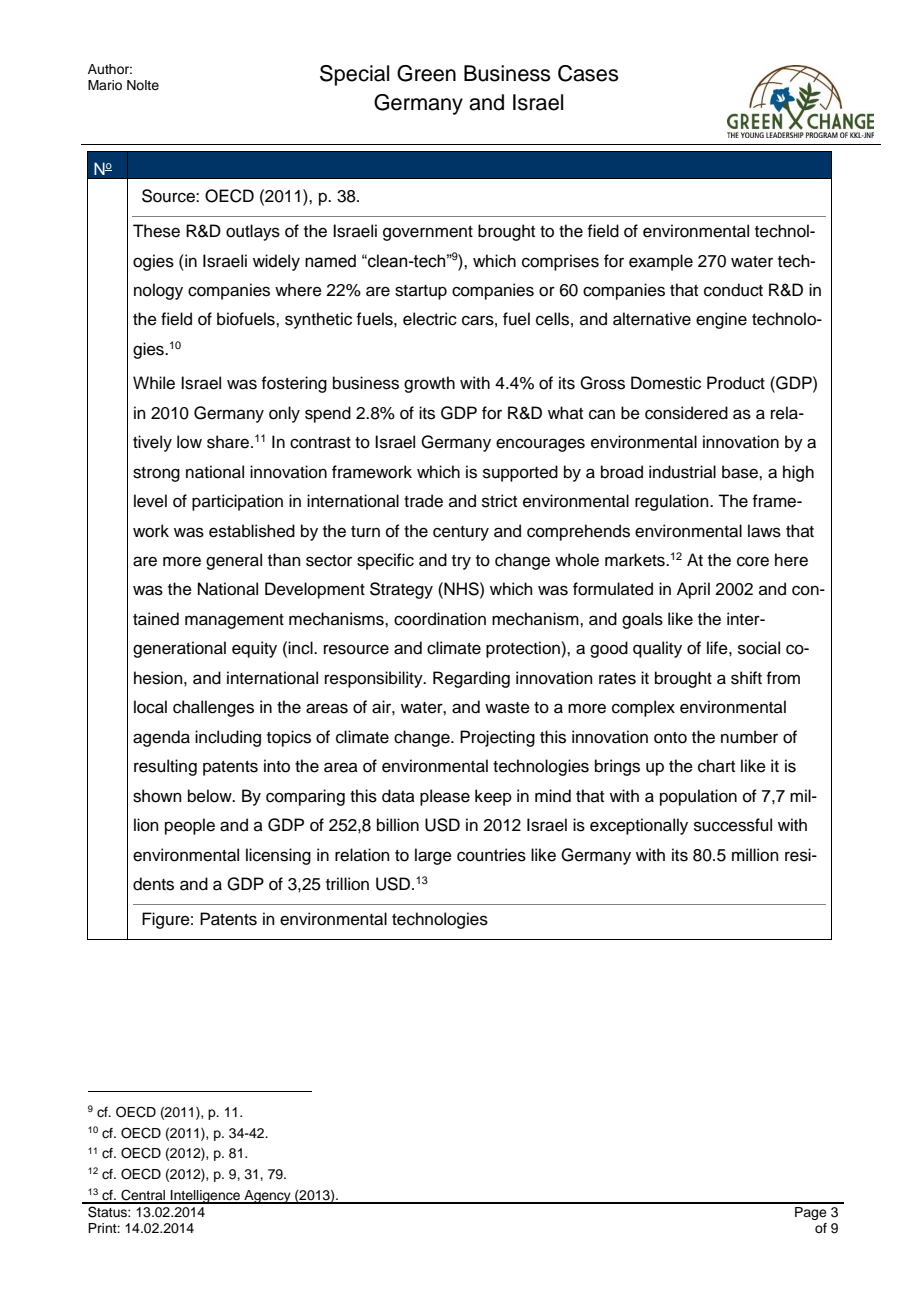 The width and height of the image is (924, 1308). I want to click on trade, so click(423, 501).
